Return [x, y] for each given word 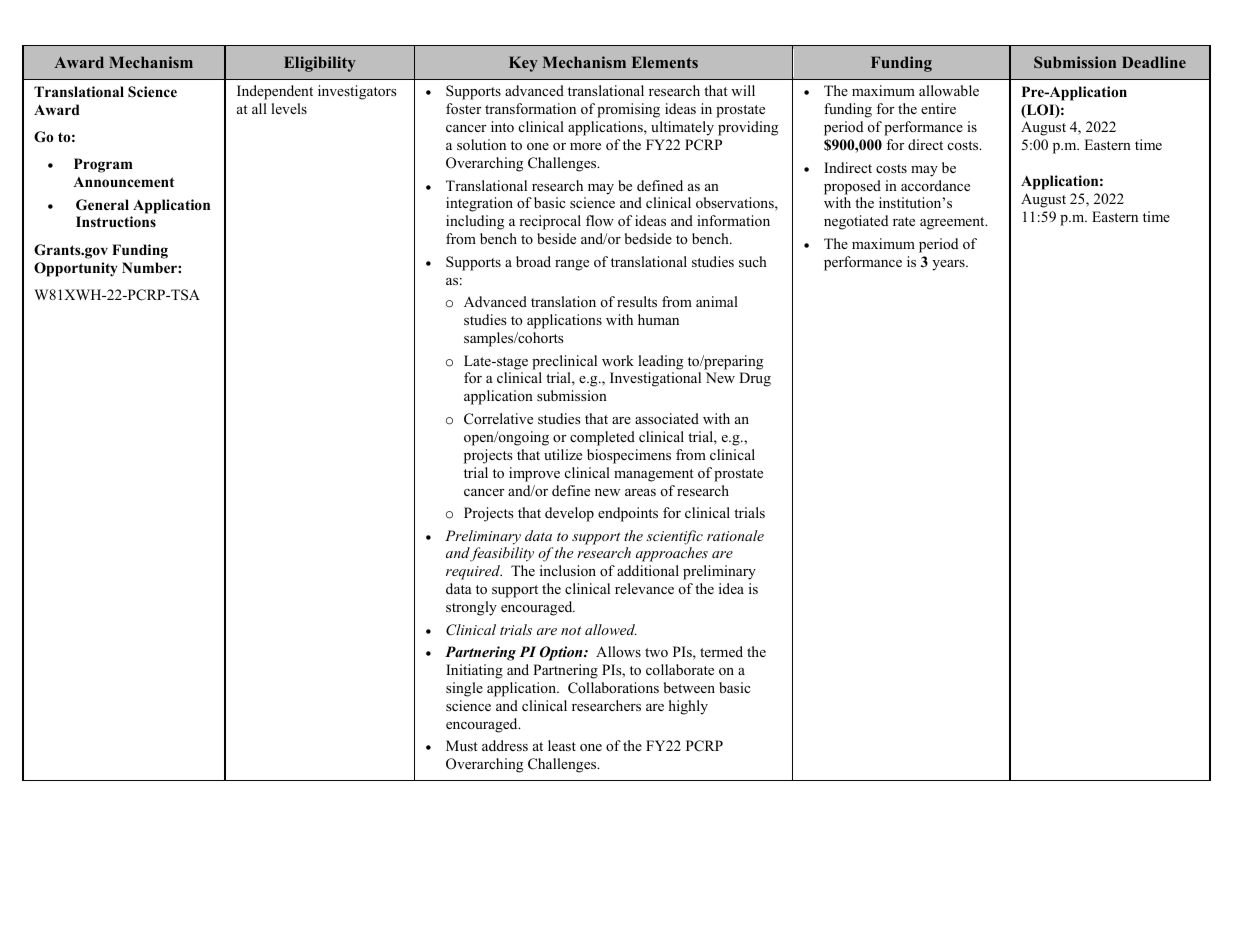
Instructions [116, 222]
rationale [735, 535]
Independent [275, 92]
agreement [953, 223]
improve [534, 474]
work [618, 360]
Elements [665, 62]
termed [721, 651]
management [654, 475]
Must [462, 745]
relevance [644, 588]
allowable [949, 90]
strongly [471, 608]
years [949, 265]
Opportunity [76, 269]
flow [600, 220]
